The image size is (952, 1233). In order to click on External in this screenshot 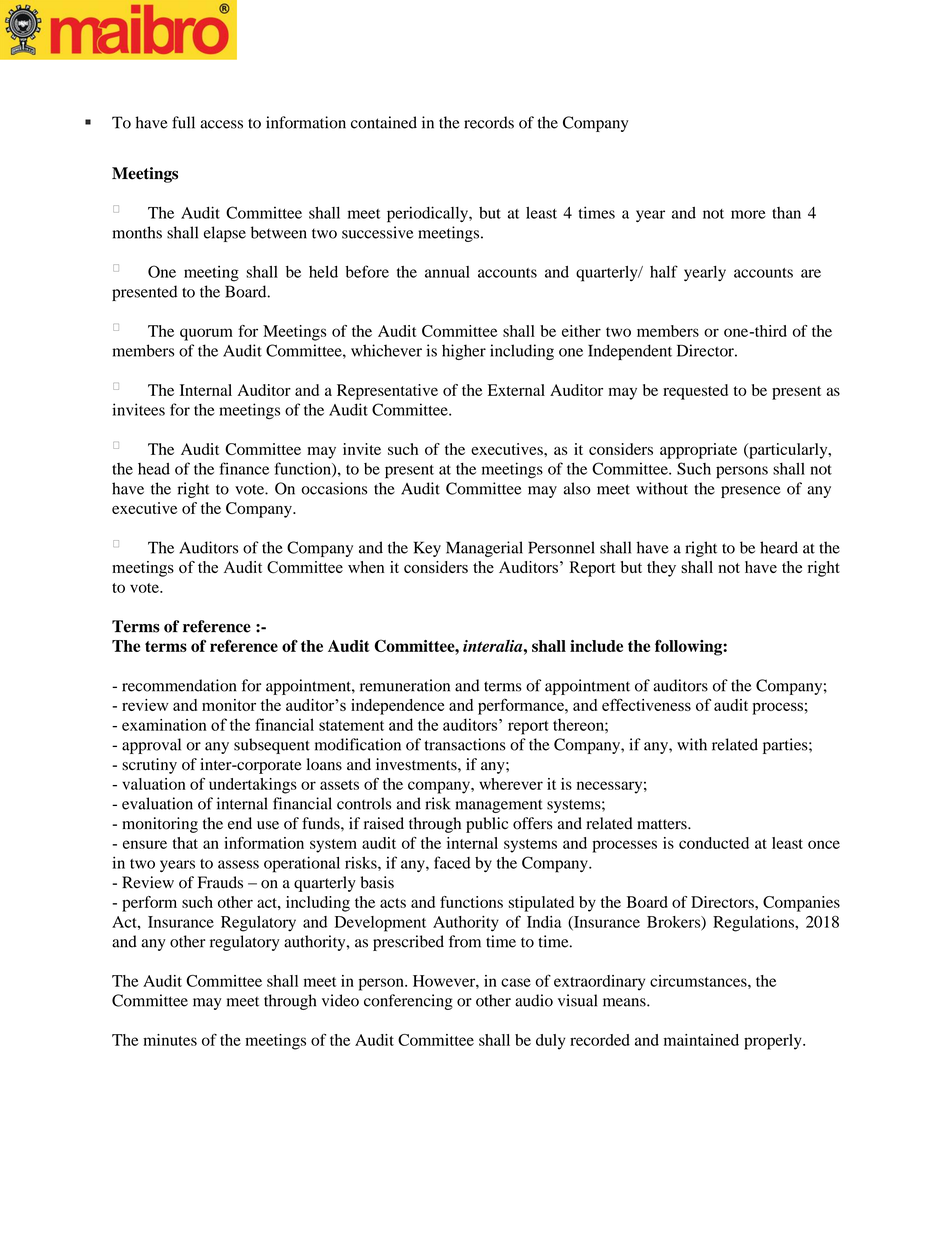, I will do `click(516, 390)`.
